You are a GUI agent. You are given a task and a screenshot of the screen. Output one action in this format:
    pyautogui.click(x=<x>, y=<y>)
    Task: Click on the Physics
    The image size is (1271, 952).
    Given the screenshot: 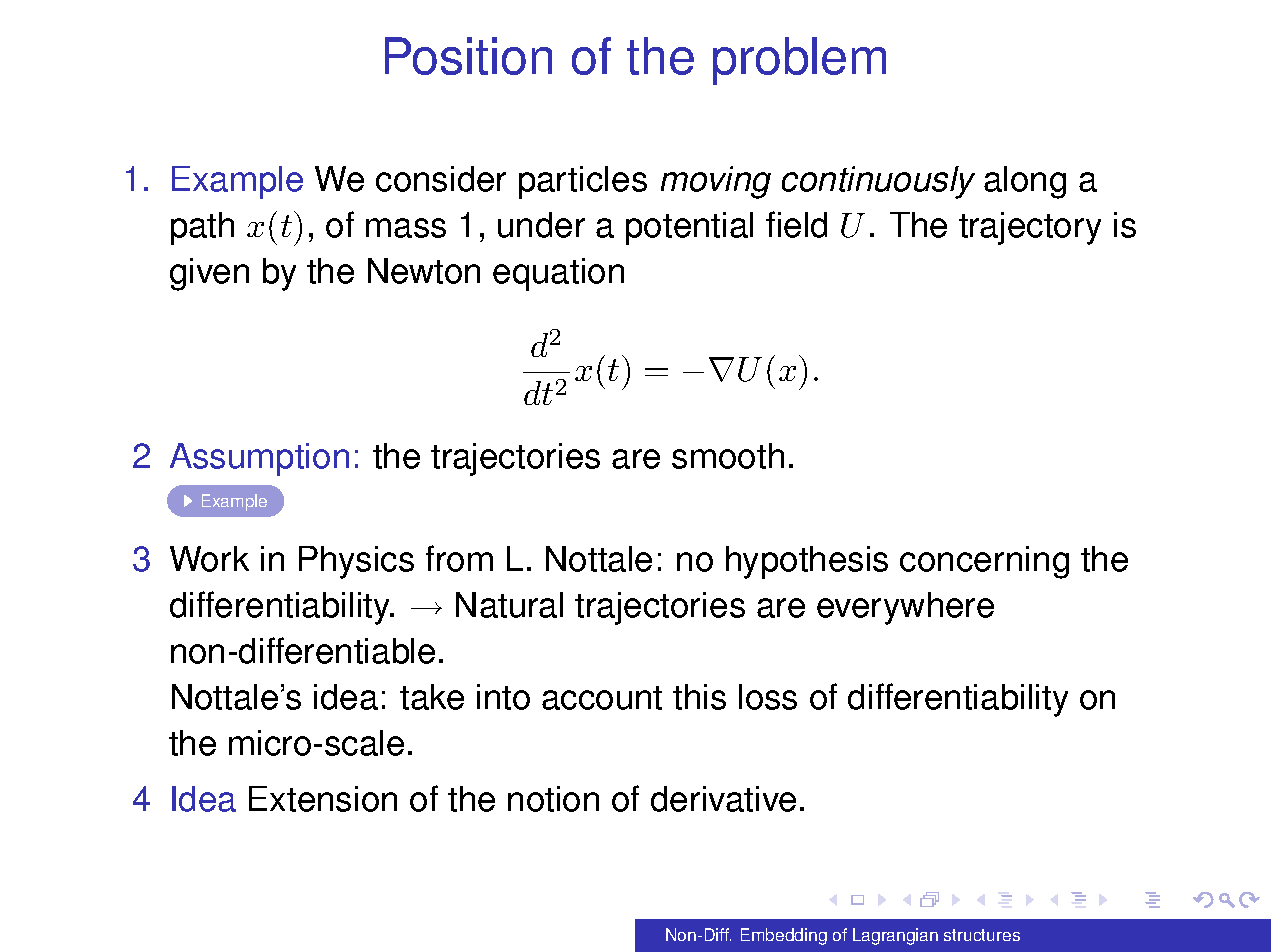 What is the action you would take?
    pyautogui.click(x=356, y=562)
